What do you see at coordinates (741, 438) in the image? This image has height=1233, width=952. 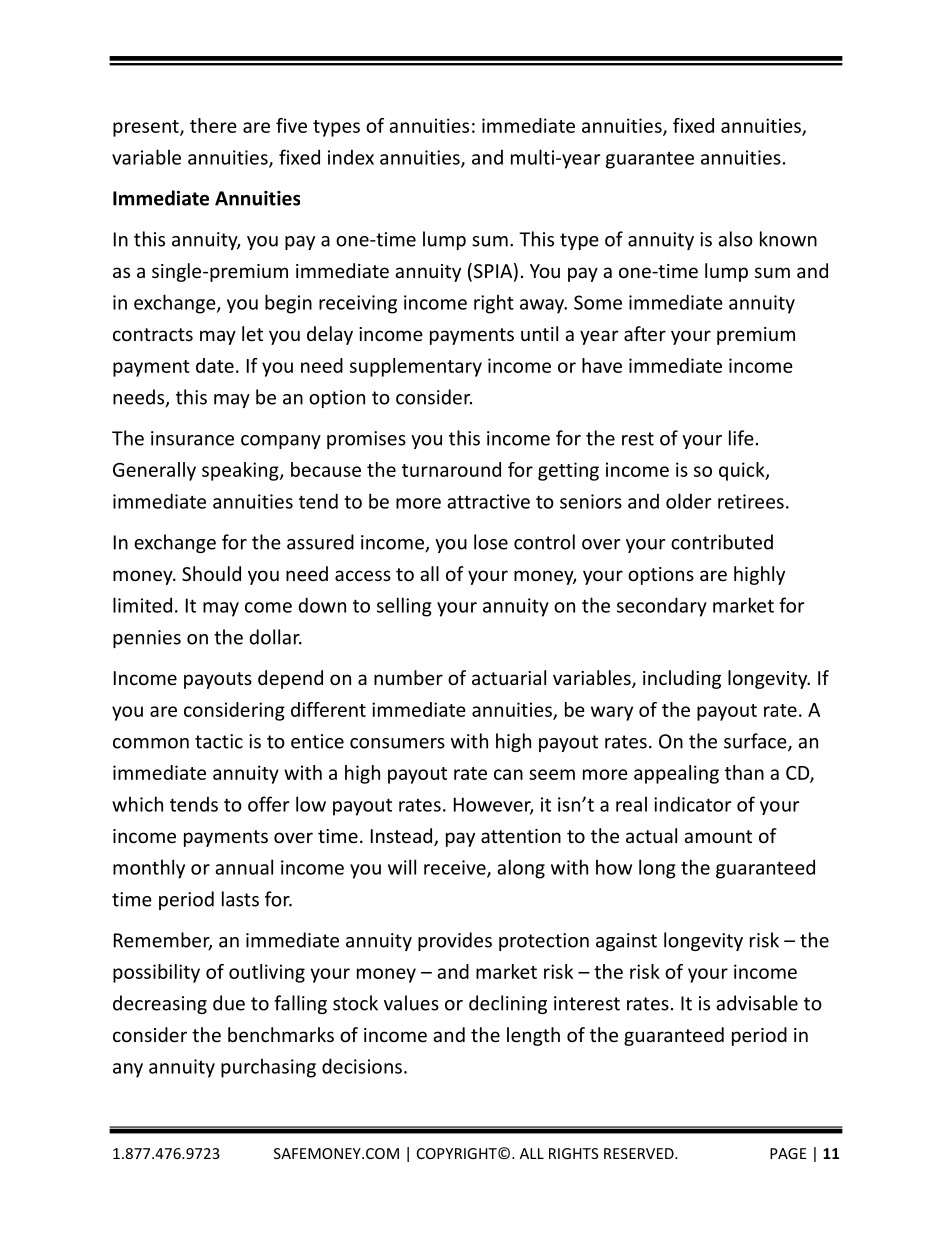 I see `life` at bounding box center [741, 438].
